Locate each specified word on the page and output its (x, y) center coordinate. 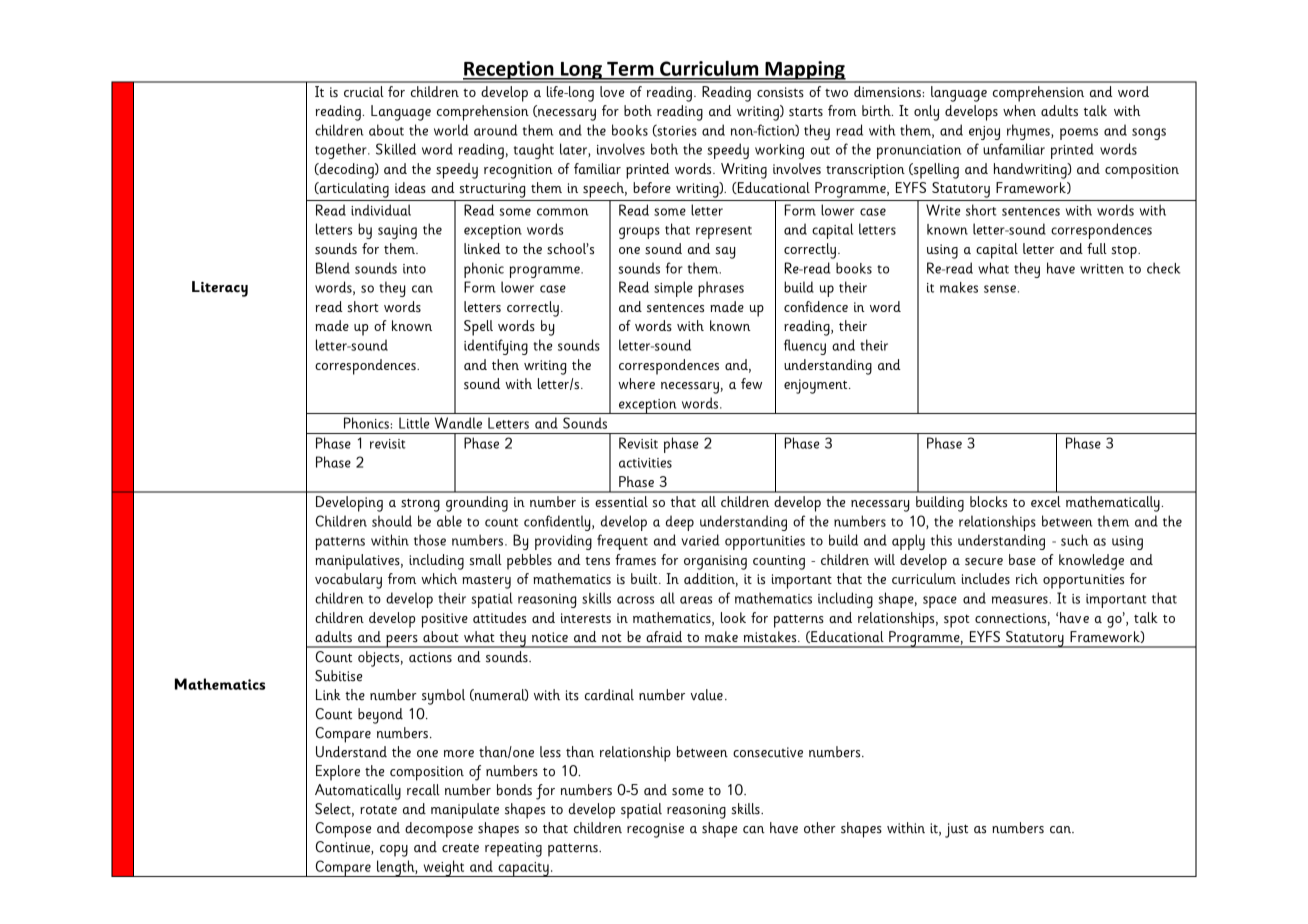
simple (673, 289)
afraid (664, 636)
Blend (333, 268)
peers (402, 641)
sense (1000, 289)
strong (420, 505)
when (1019, 110)
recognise (655, 830)
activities (645, 463)
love (612, 91)
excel (1046, 501)
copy (394, 851)
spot (957, 621)
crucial (364, 91)
